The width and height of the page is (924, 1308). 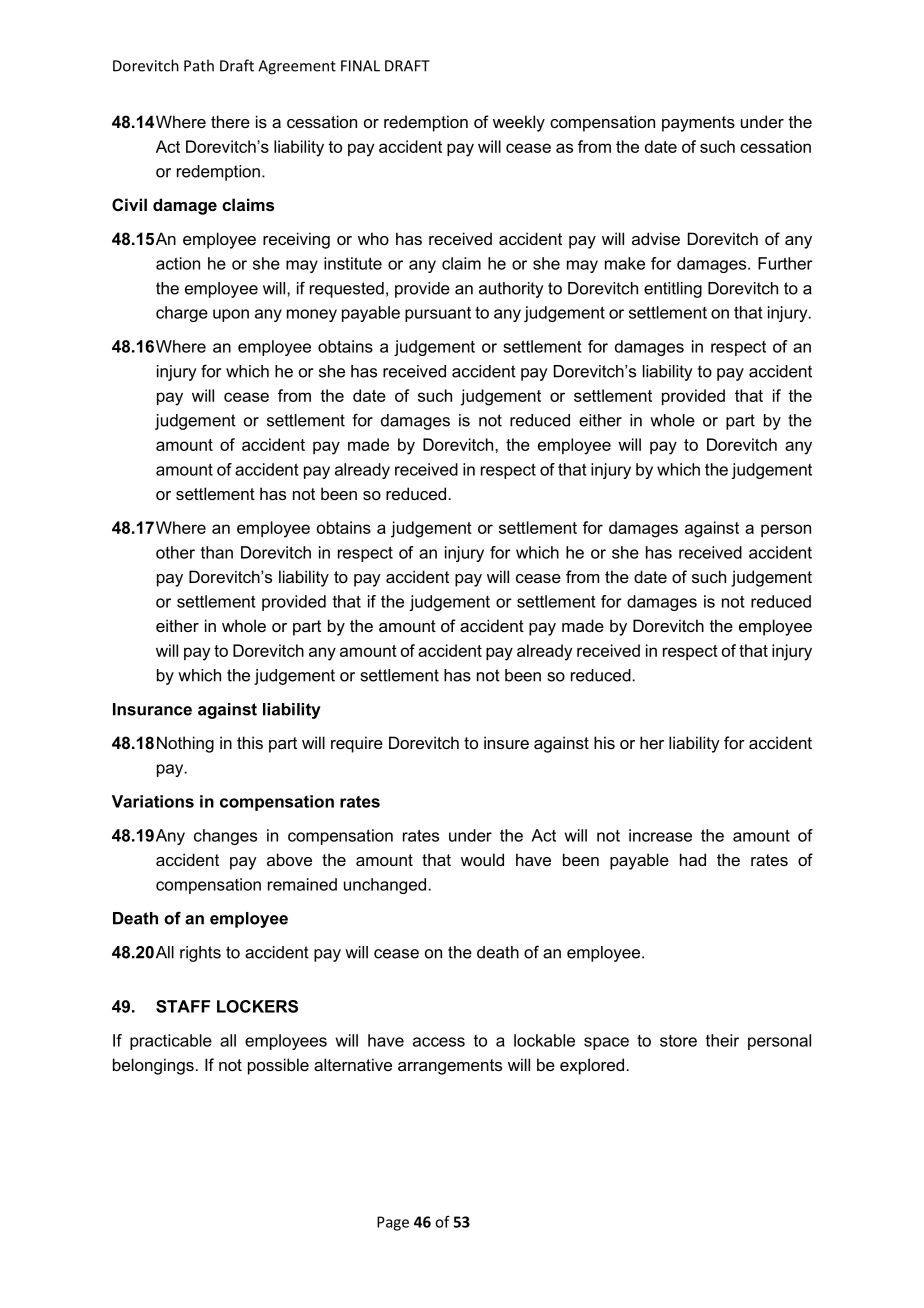 What do you see at coordinates (722, 1040) in the page?
I see `their` at bounding box center [722, 1040].
